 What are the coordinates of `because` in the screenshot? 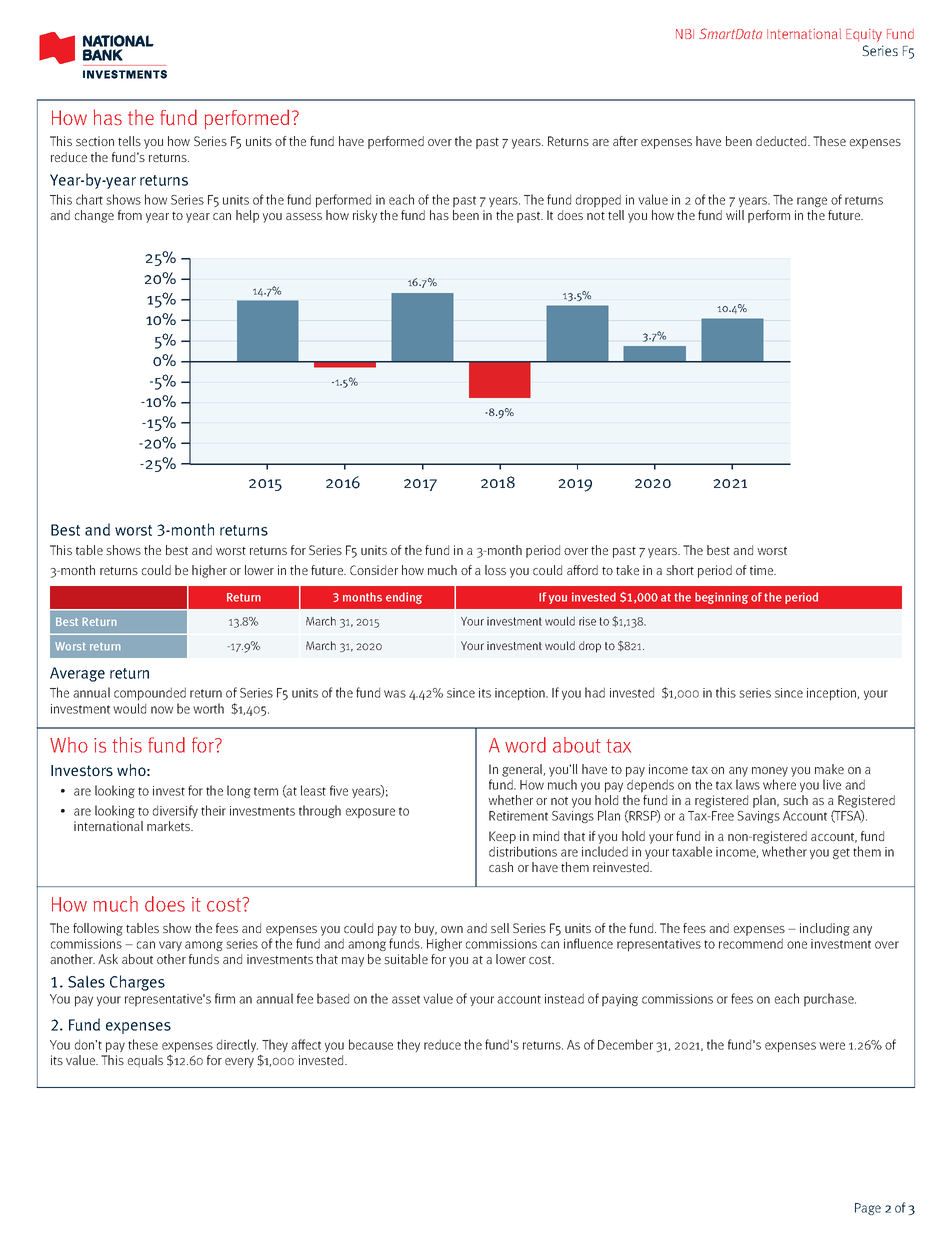 It's located at (371, 1044).
